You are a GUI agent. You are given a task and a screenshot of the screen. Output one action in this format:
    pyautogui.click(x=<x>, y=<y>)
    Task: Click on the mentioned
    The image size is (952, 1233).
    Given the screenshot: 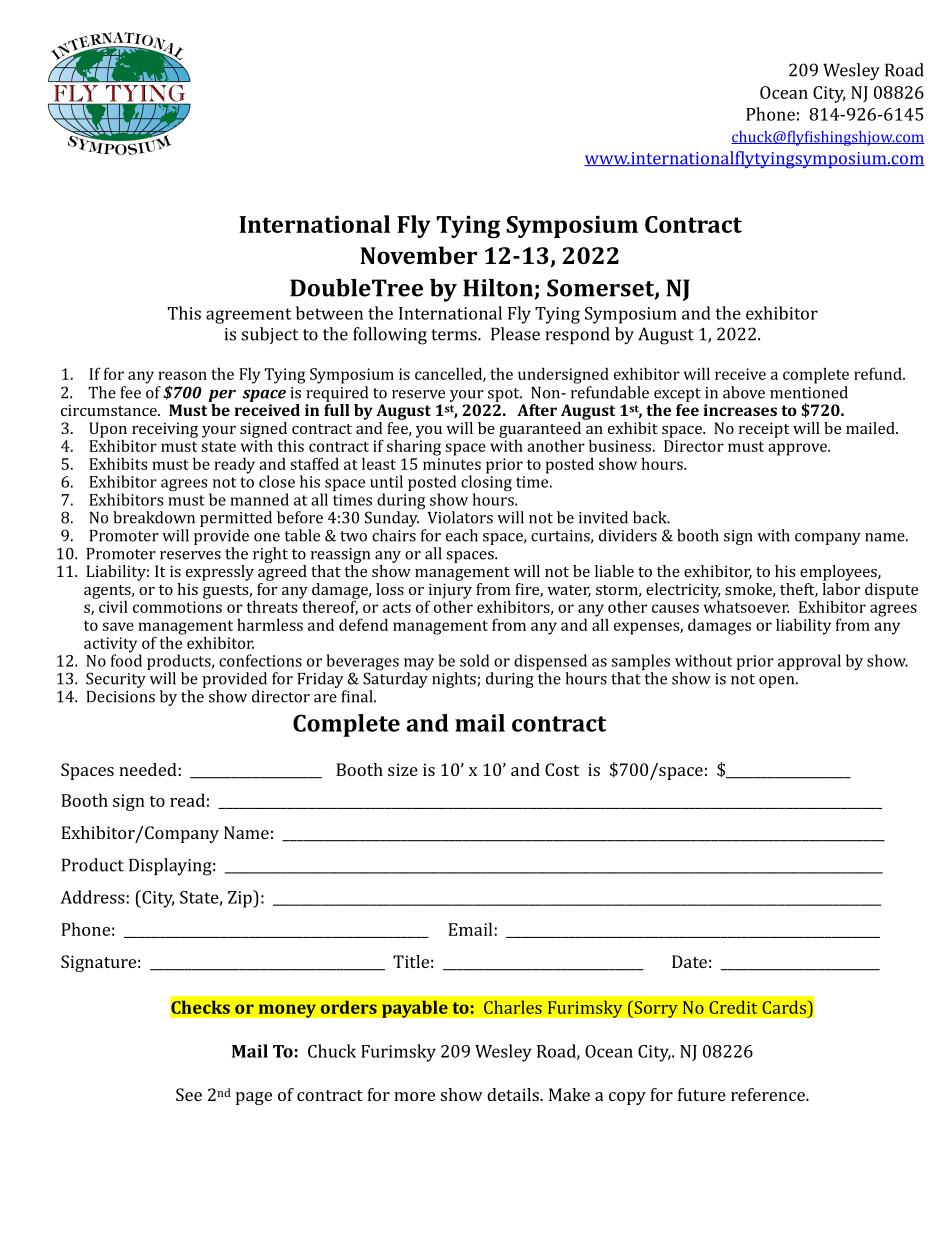 What is the action you would take?
    pyautogui.click(x=809, y=392)
